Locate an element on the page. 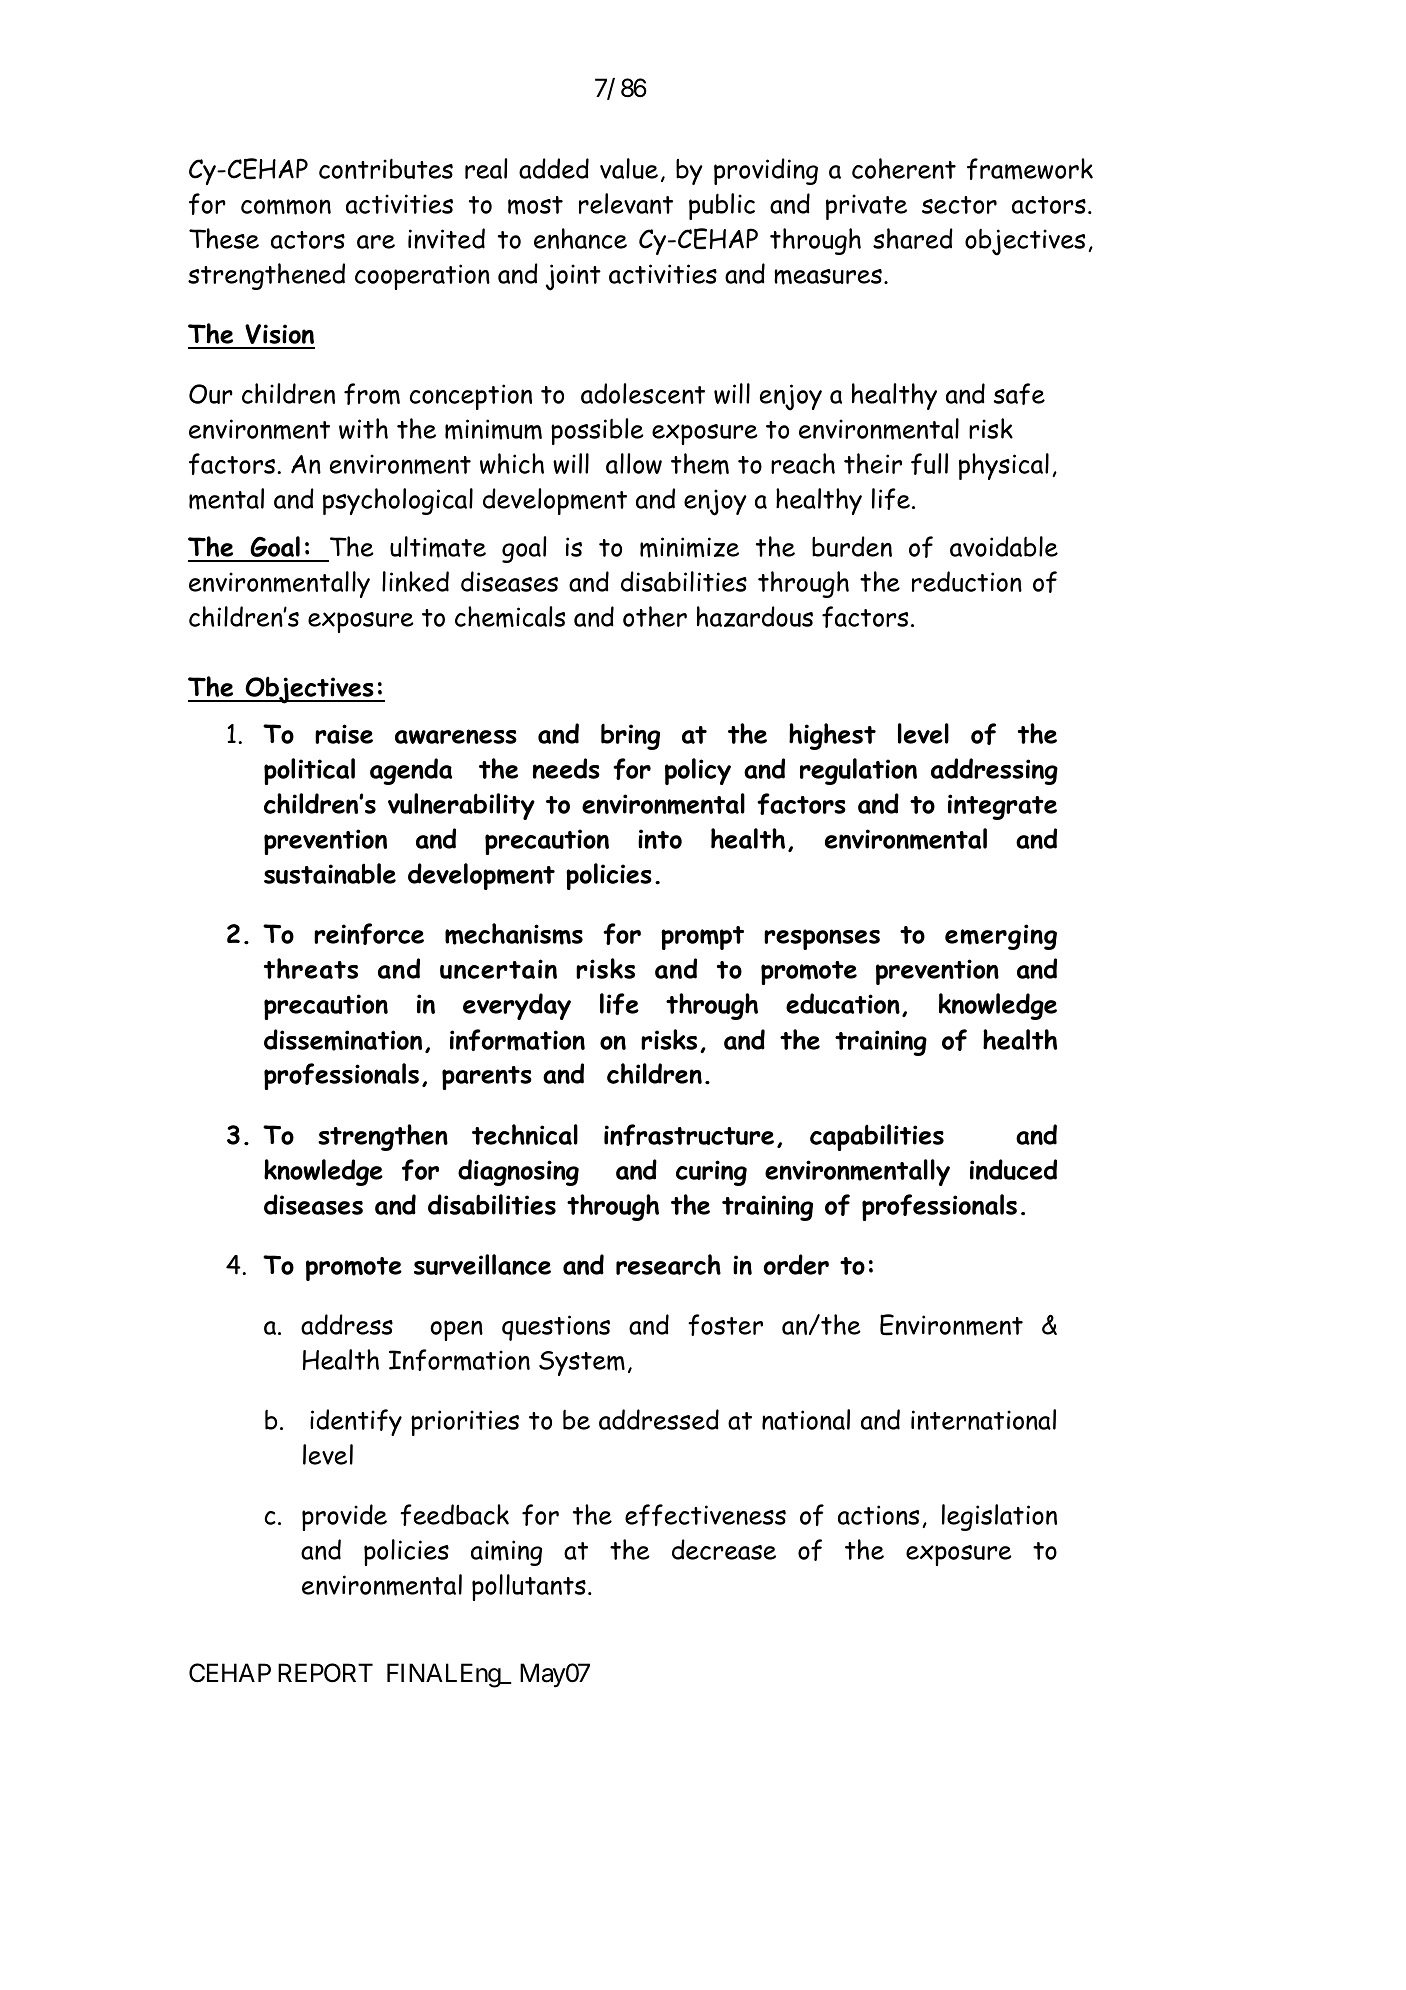 Image resolution: width=1406 pixels, height=1990 pixels. REPORT is located at coordinates (325, 1673).
